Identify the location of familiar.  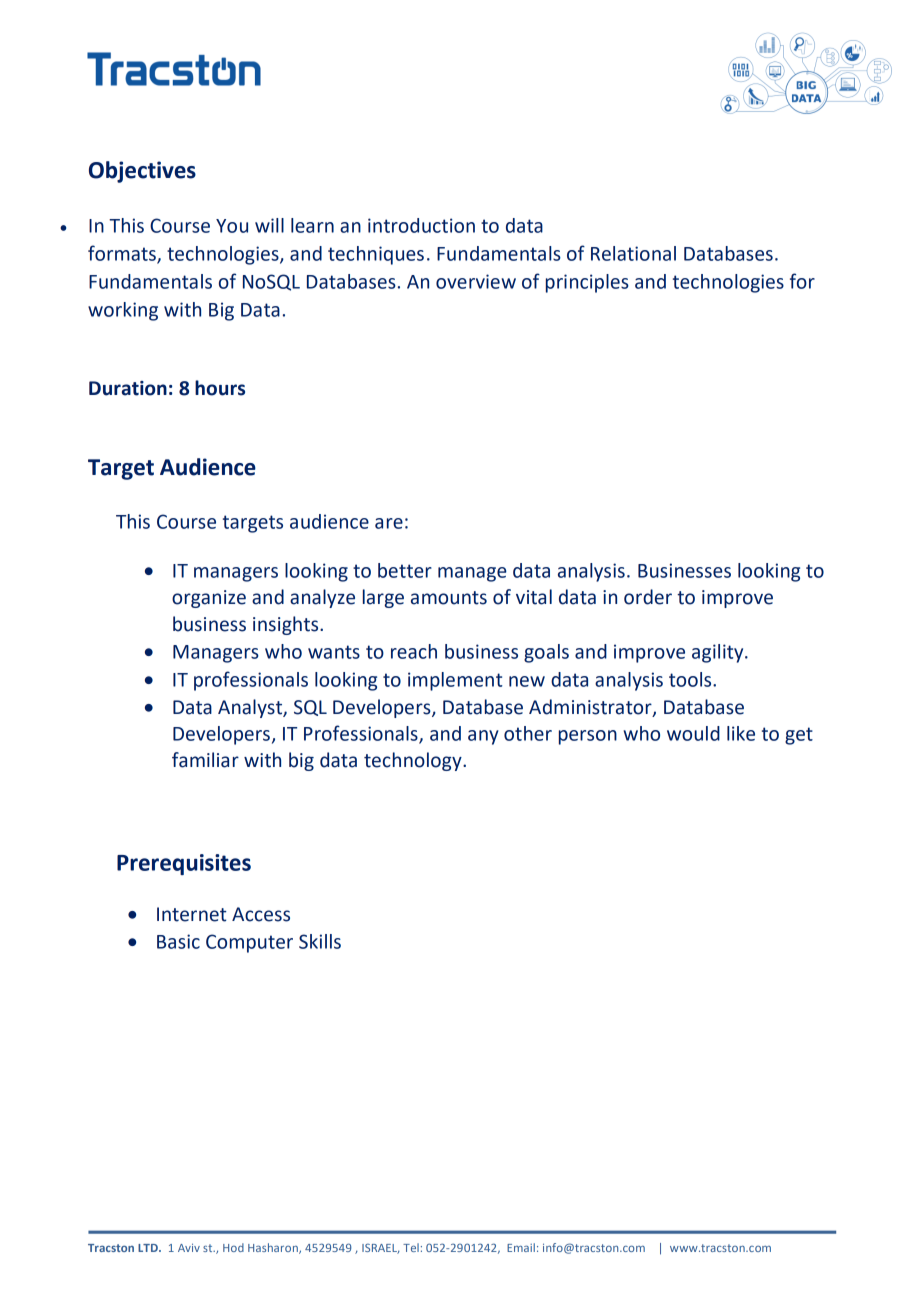
(205, 760).
